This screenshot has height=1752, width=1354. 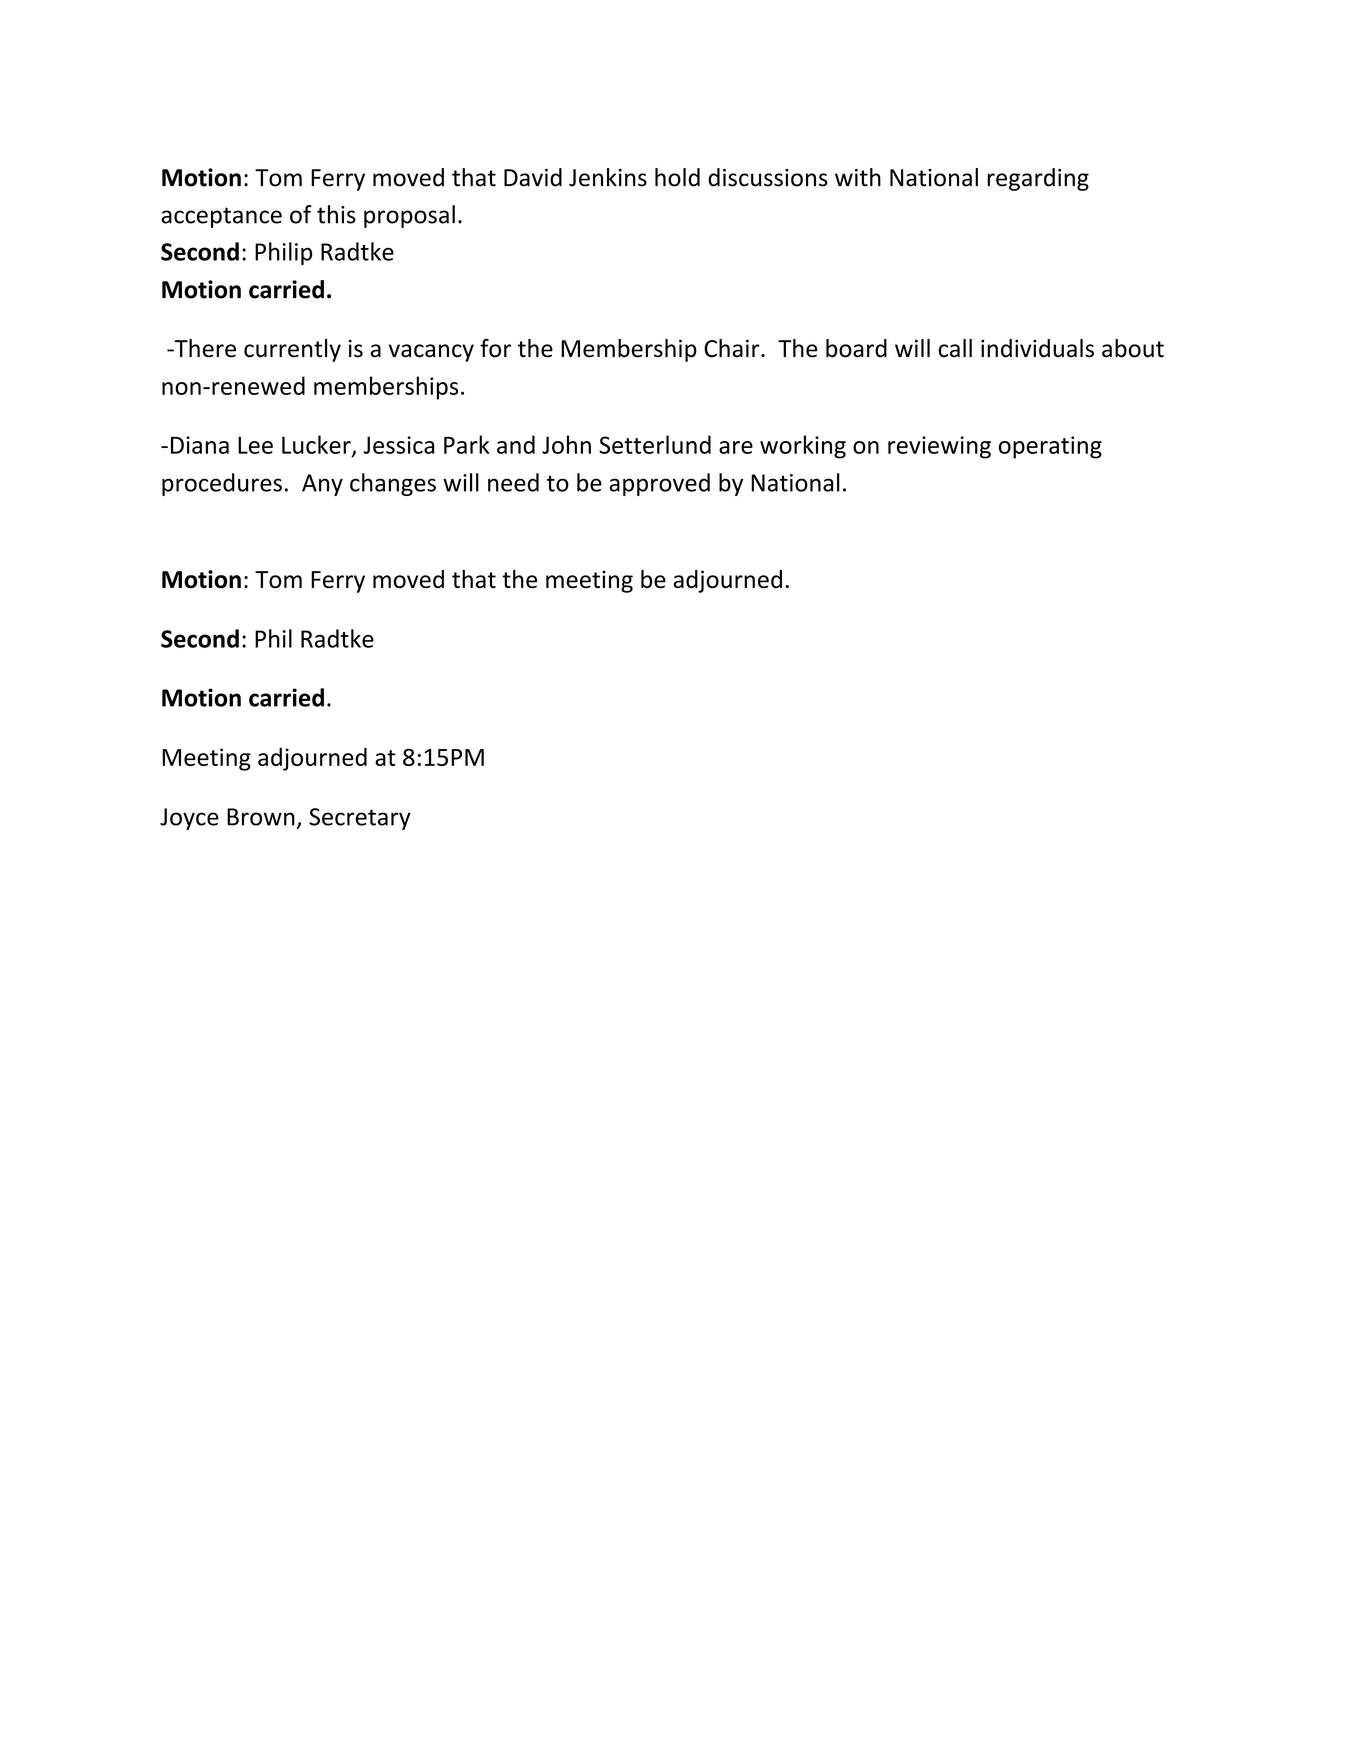 What do you see at coordinates (677, 177) in the screenshot?
I see `hold` at bounding box center [677, 177].
